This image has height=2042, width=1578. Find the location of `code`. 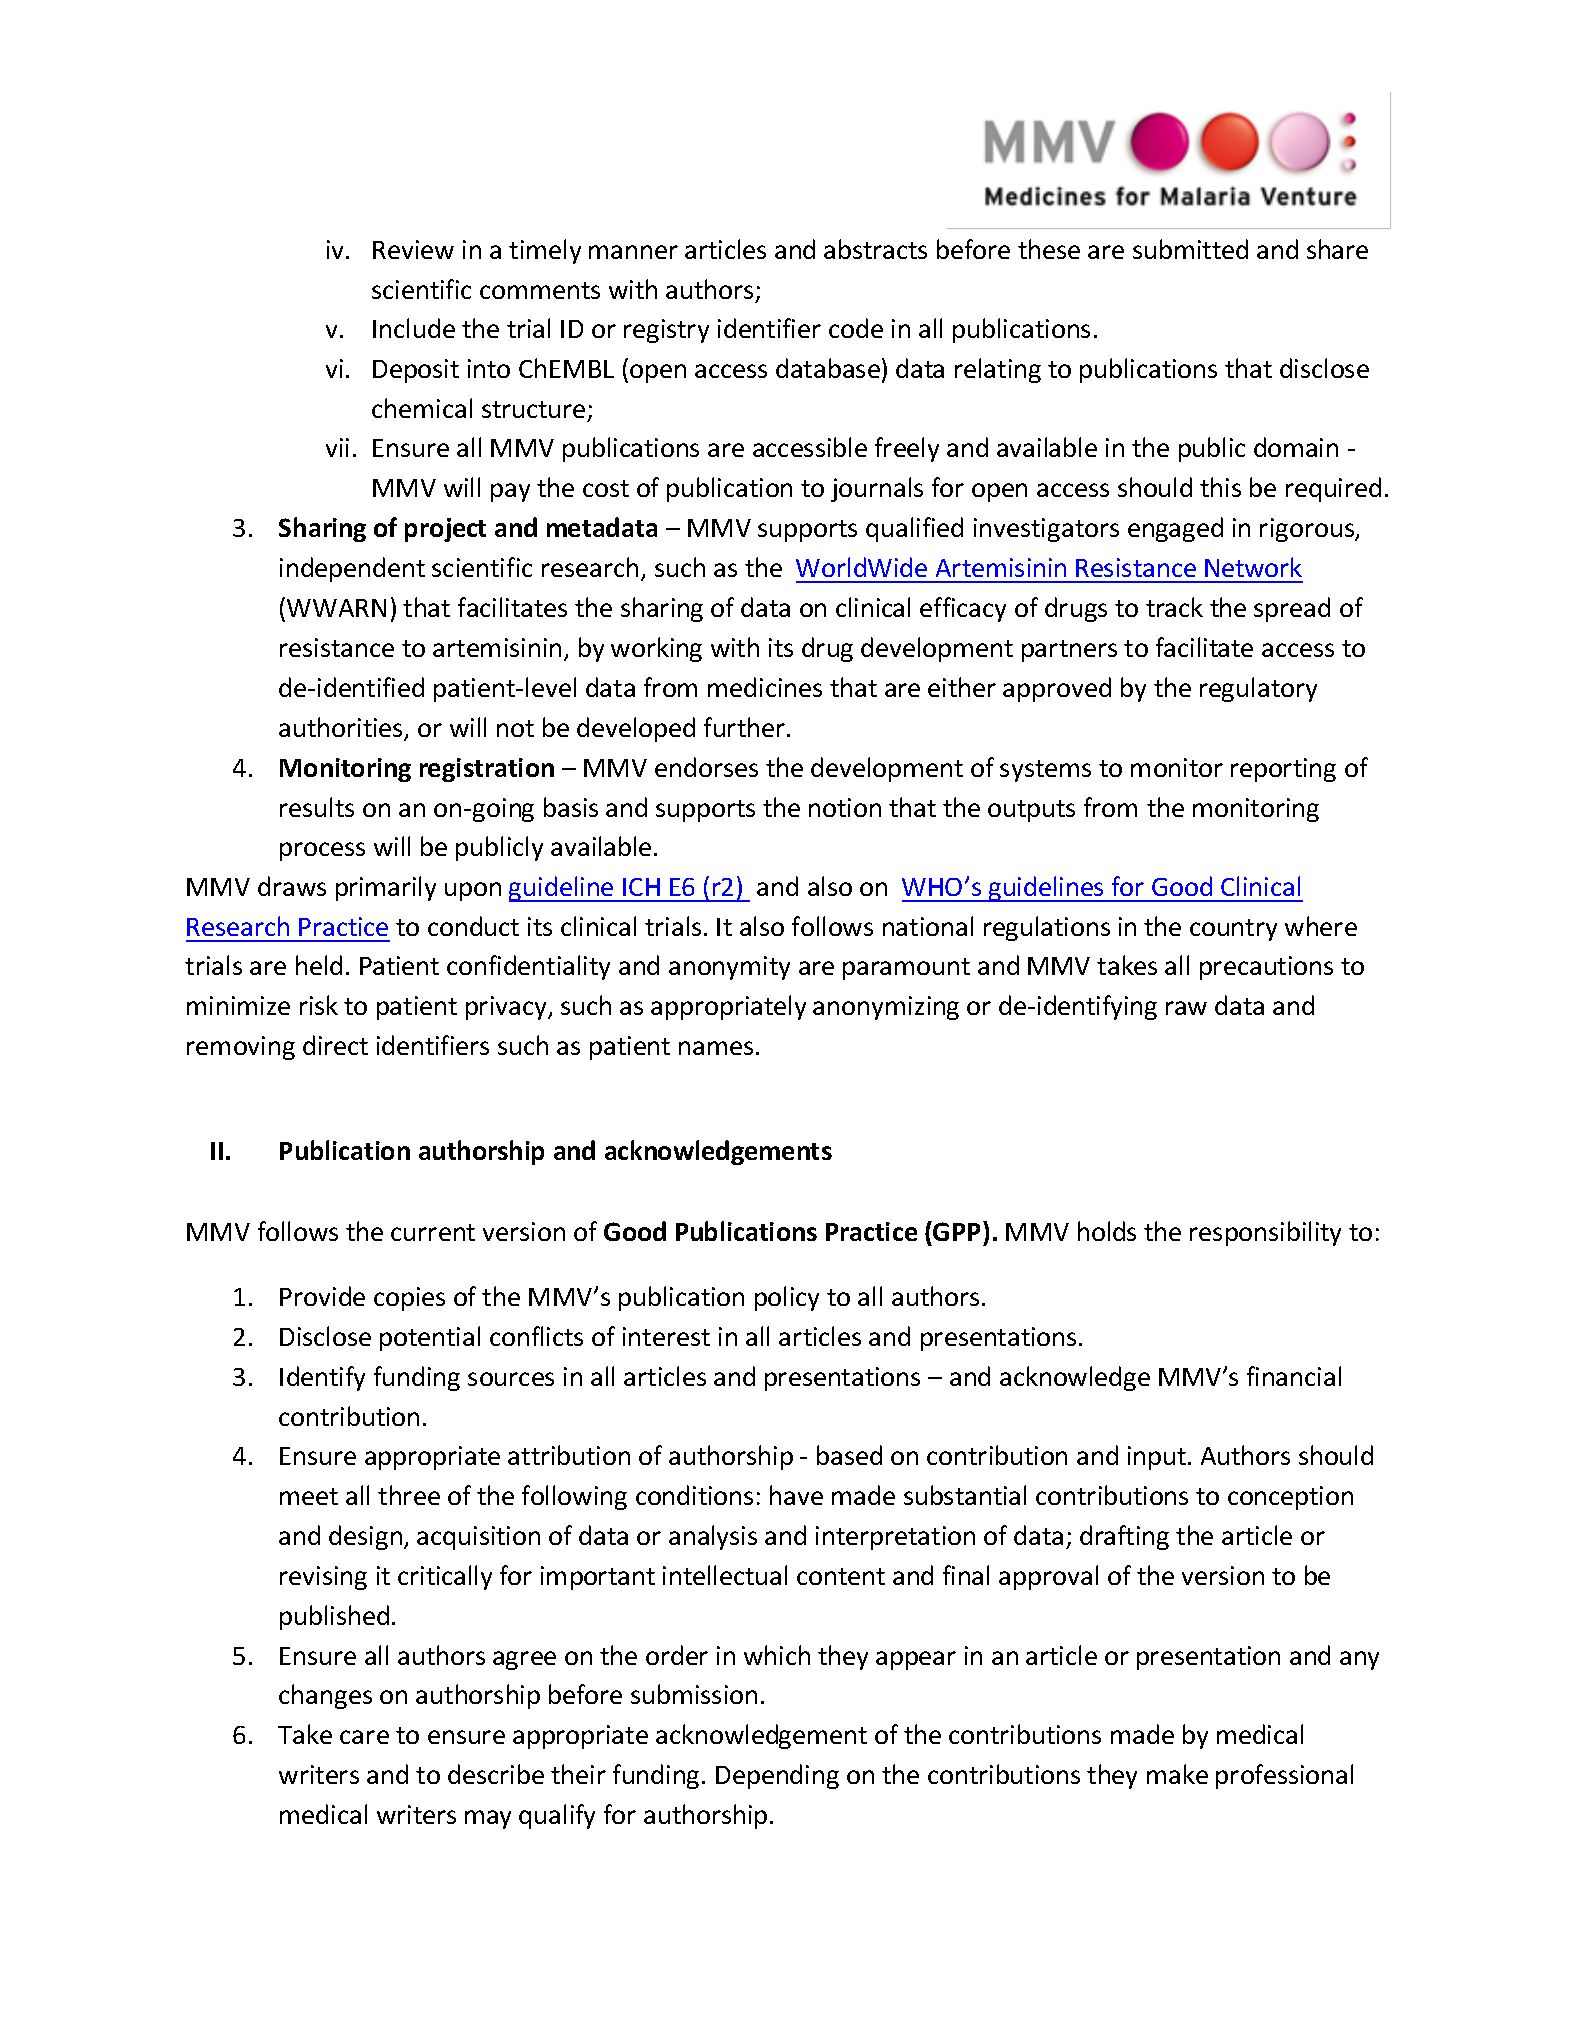

code is located at coordinates (856, 328).
